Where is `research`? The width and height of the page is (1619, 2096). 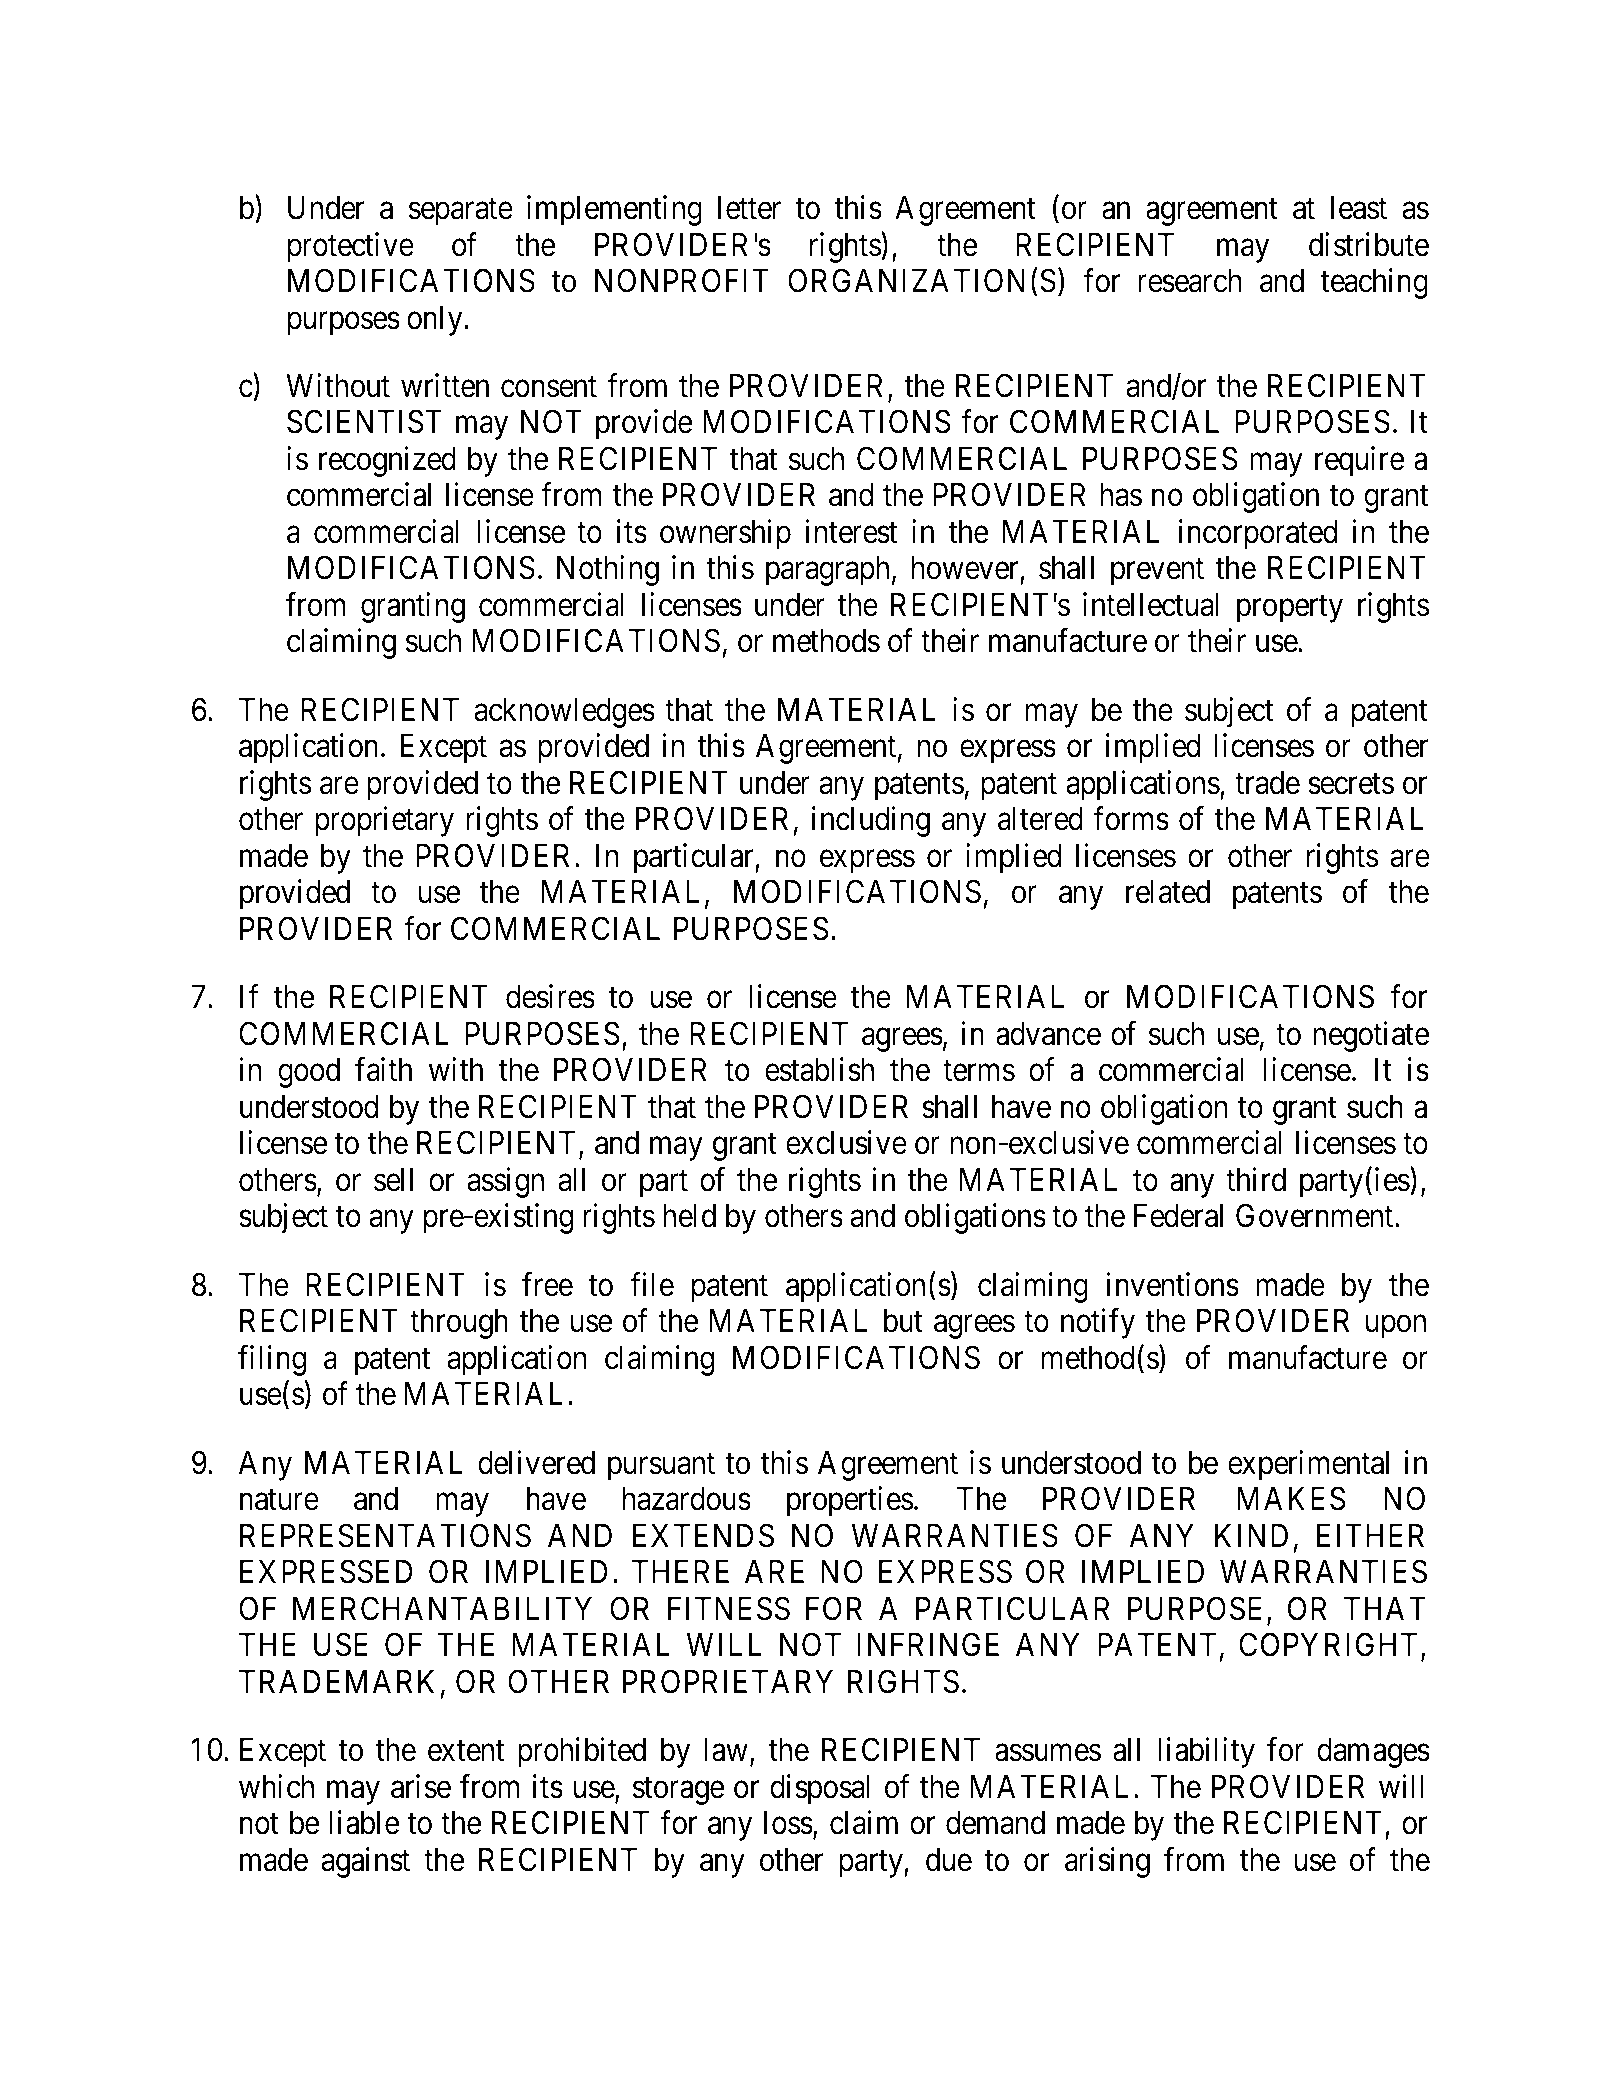
research is located at coordinates (1190, 281).
